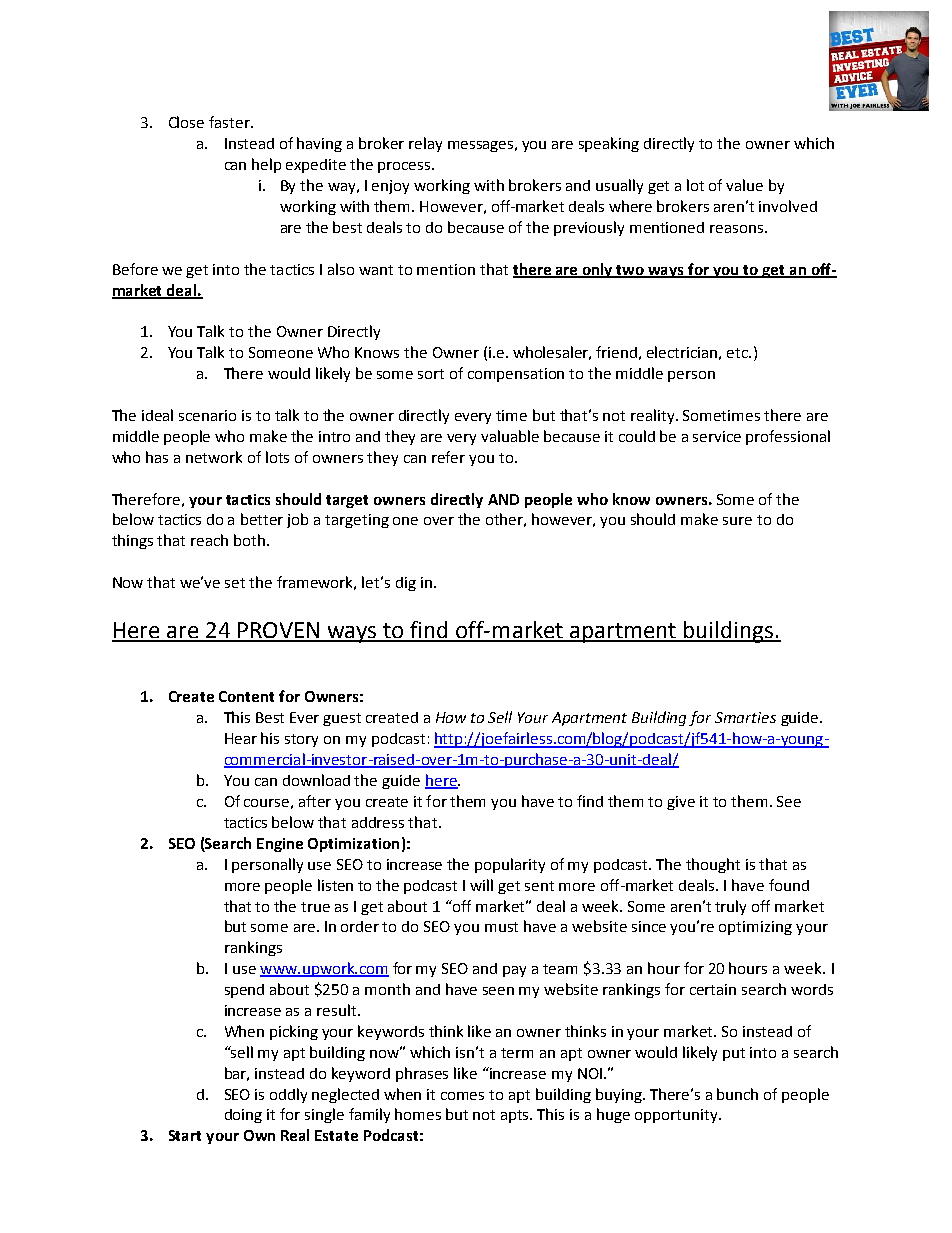  I want to click on will, so click(481, 885).
